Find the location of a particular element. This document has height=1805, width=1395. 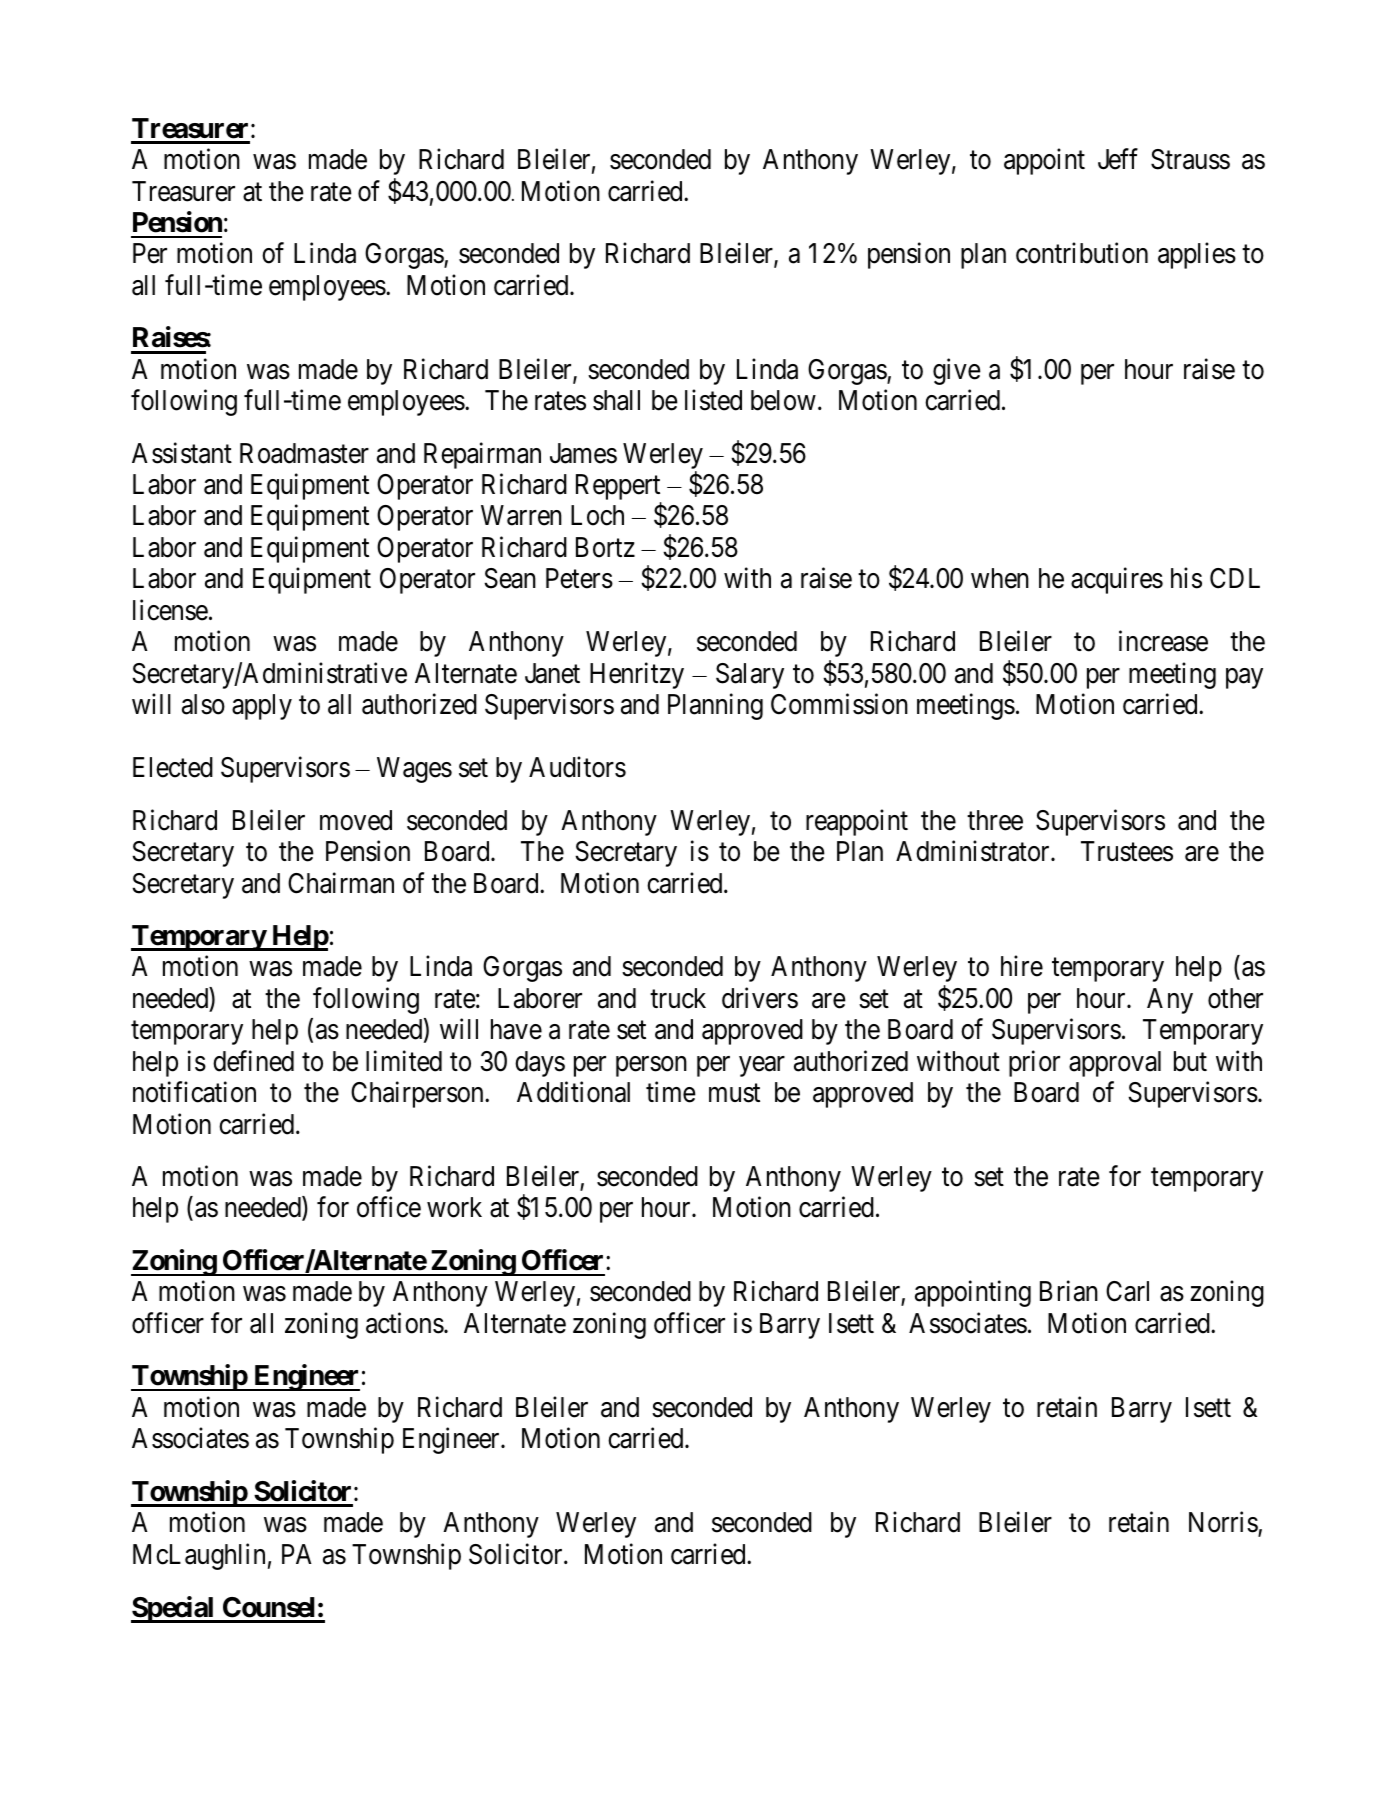

approval is located at coordinates (1115, 1064).
